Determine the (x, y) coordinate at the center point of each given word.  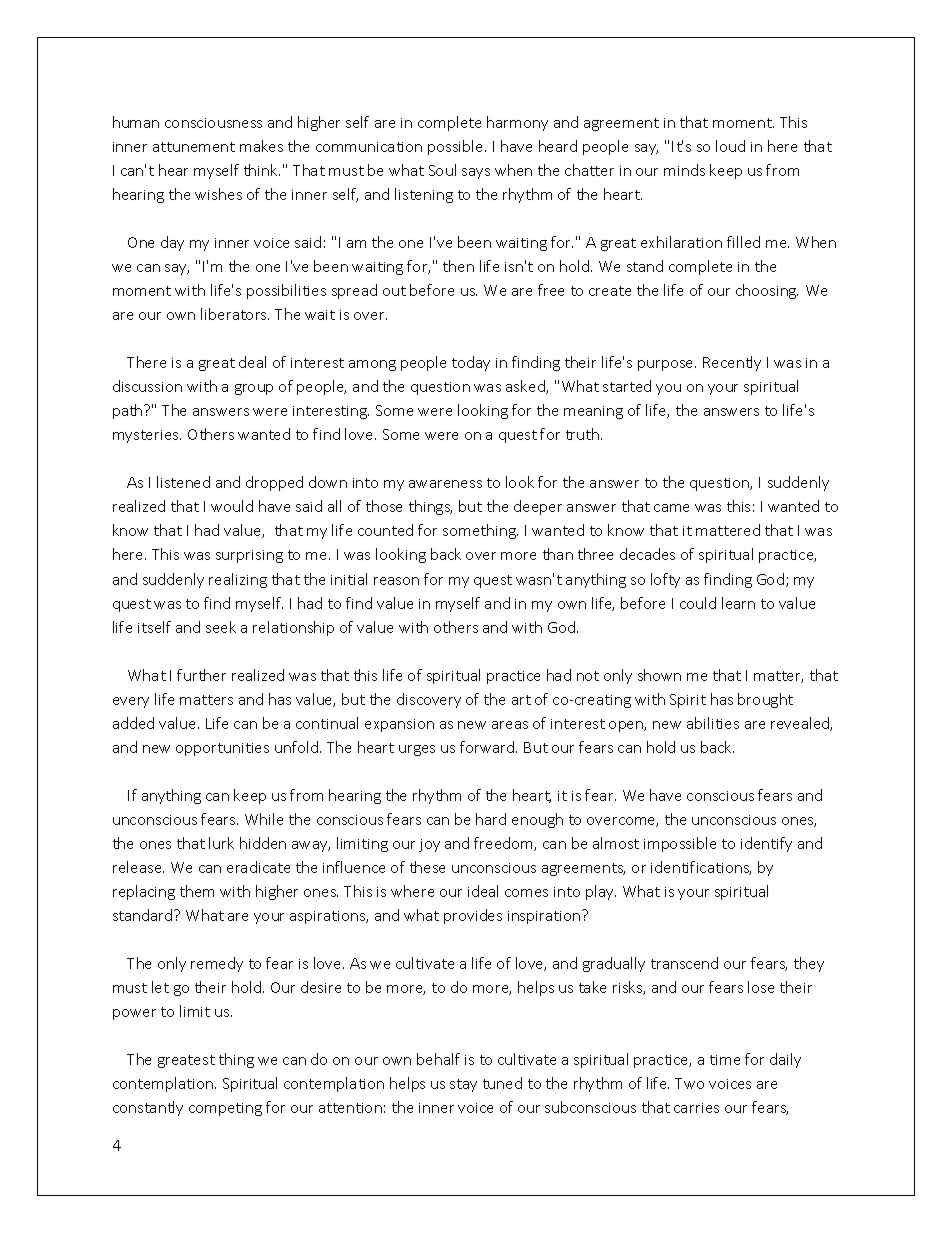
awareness (445, 484)
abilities (713, 723)
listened (183, 482)
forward (488, 747)
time (725, 1060)
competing (225, 1109)
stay (463, 1085)
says (476, 173)
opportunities (222, 749)
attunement (194, 147)
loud (730, 146)
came (671, 508)
